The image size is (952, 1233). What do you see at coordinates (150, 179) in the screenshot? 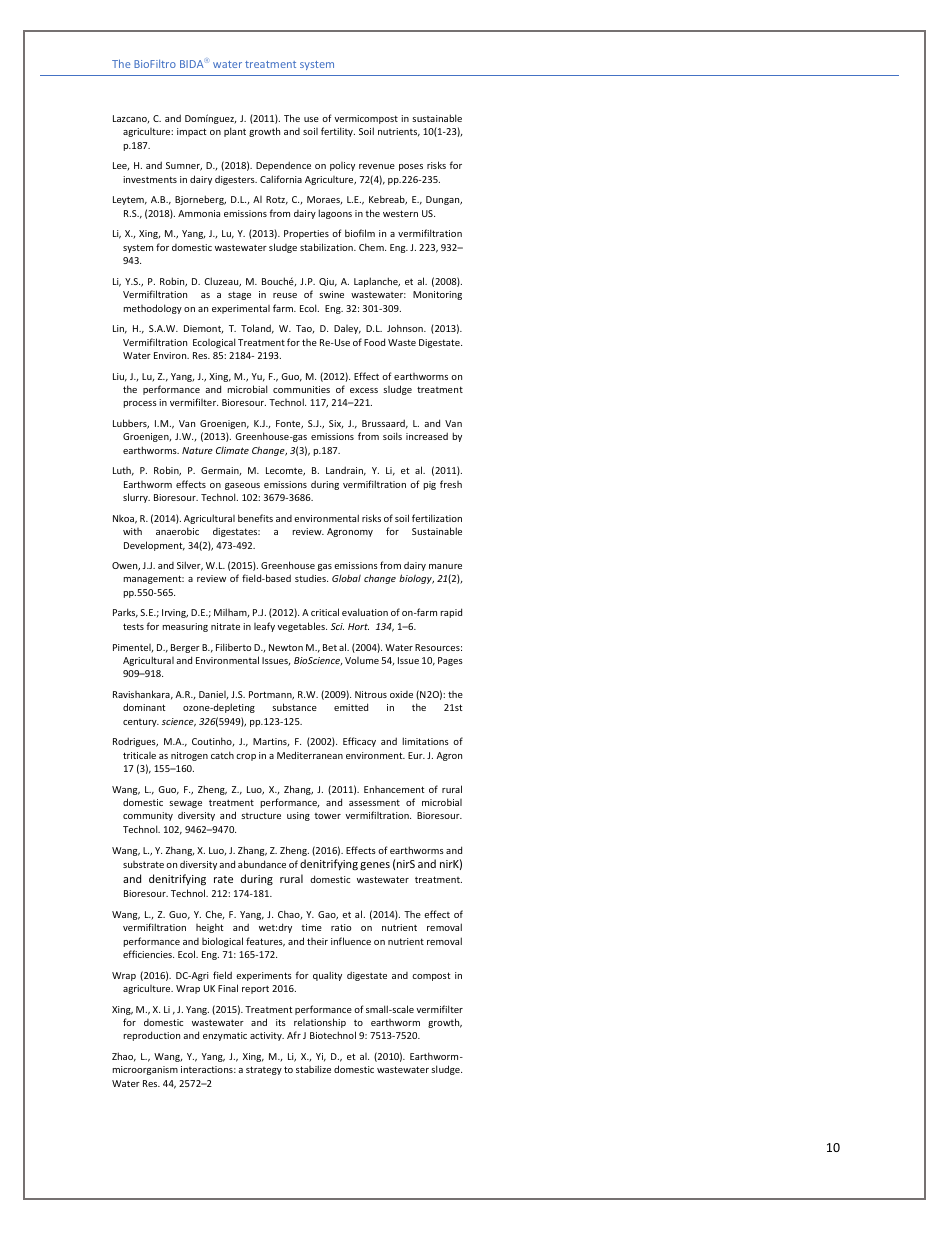
I see `investments` at bounding box center [150, 179].
